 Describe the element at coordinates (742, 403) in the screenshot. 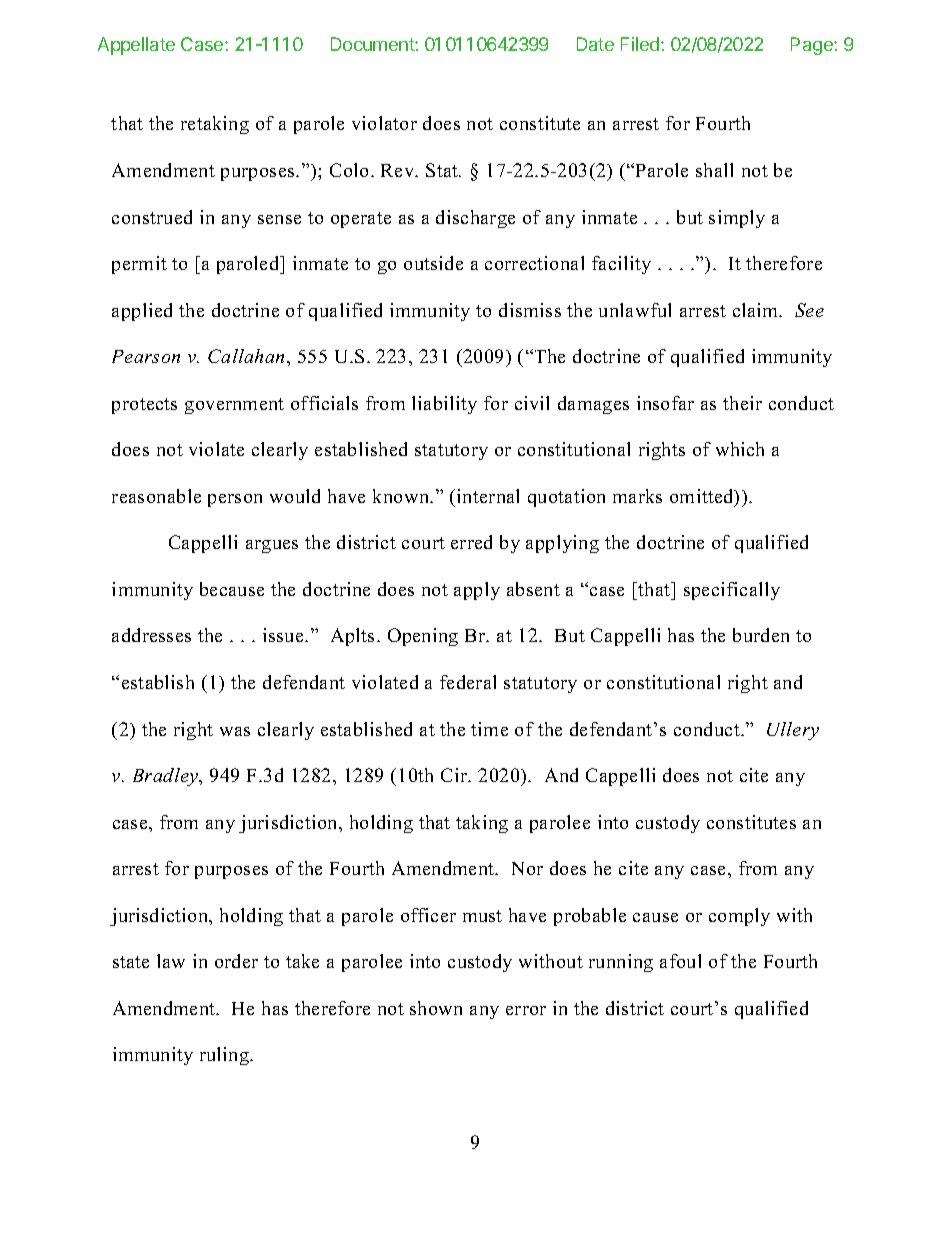

I see `their` at that location.
